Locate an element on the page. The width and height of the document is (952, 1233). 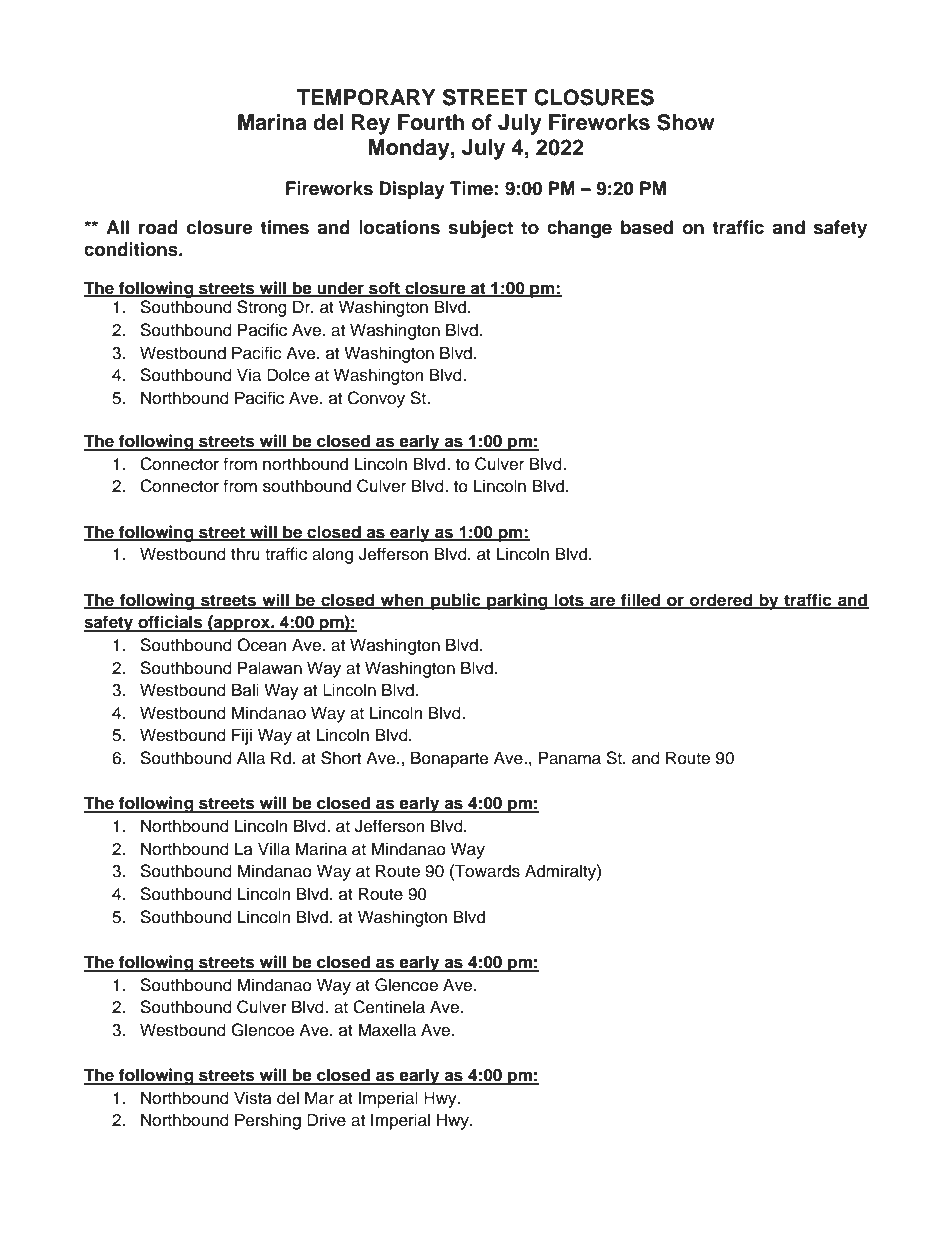
Panama is located at coordinates (570, 758).
